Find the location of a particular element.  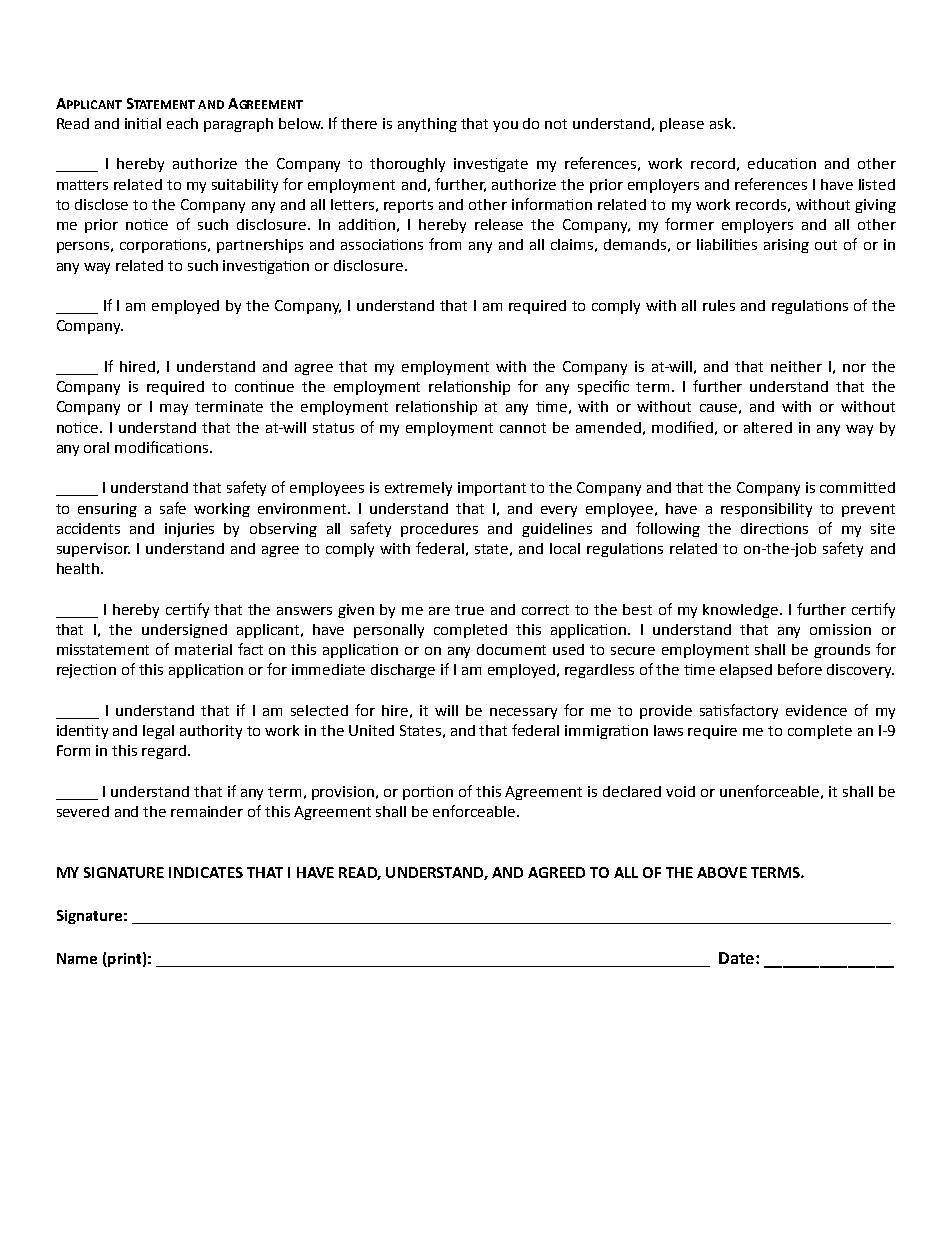

Date is located at coordinates (736, 958).
